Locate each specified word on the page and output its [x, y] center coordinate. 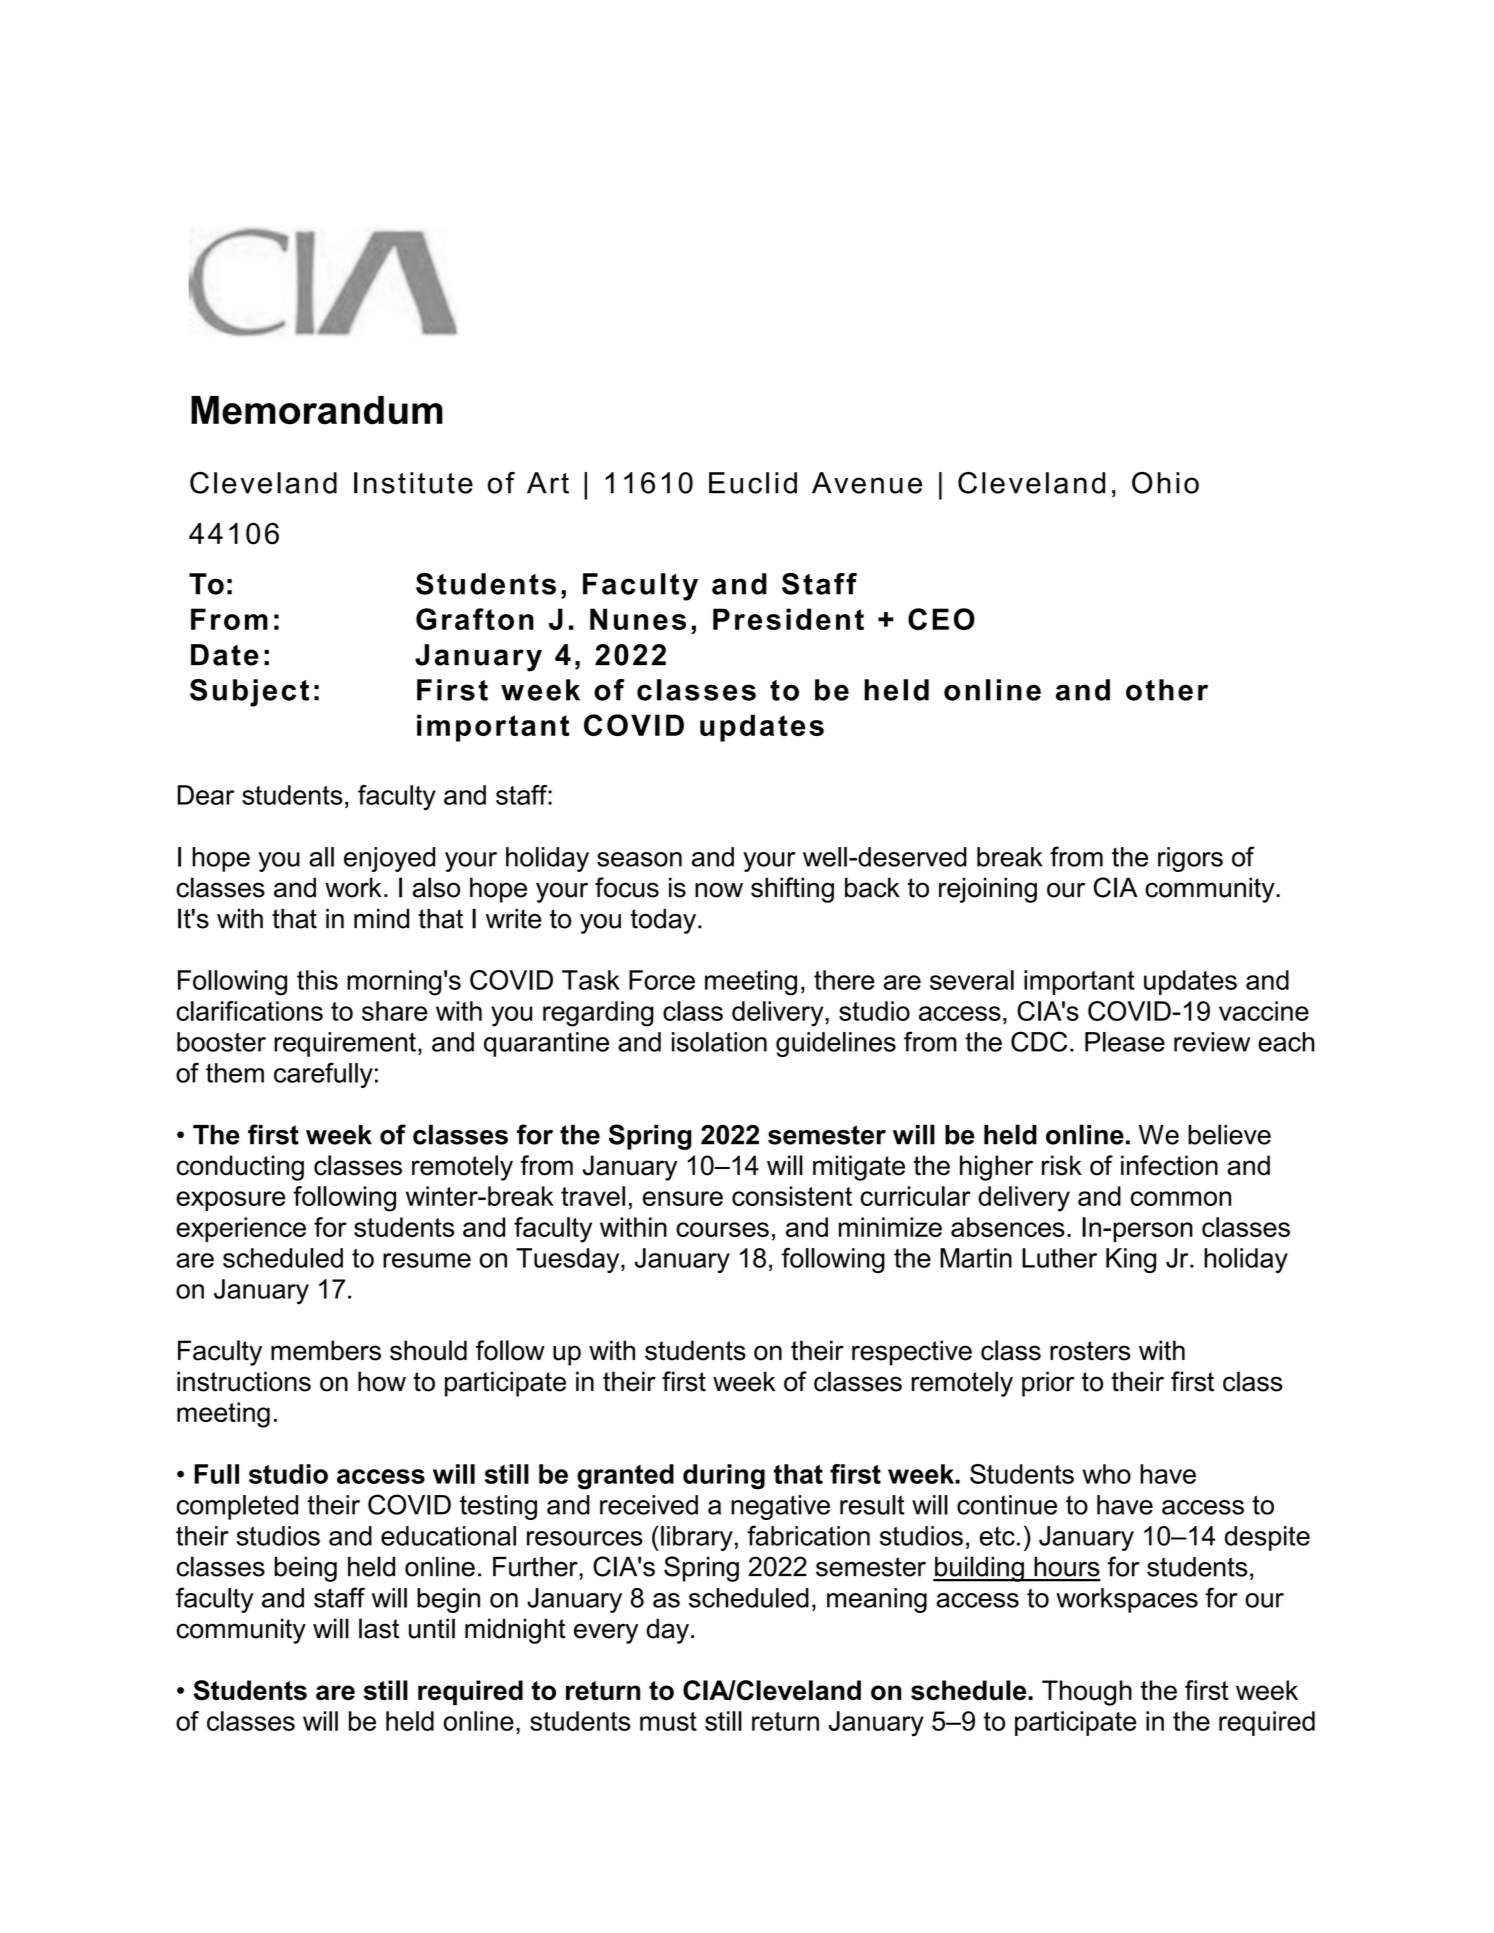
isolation [719, 1042]
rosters [1090, 1351]
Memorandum [317, 410]
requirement [345, 1044]
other [1167, 690]
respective [912, 1353]
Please [1125, 1042]
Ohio [1165, 483]
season [639, 859]
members [326, 1350]
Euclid [753, 483]
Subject [249, 693]
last [379, 1628]
